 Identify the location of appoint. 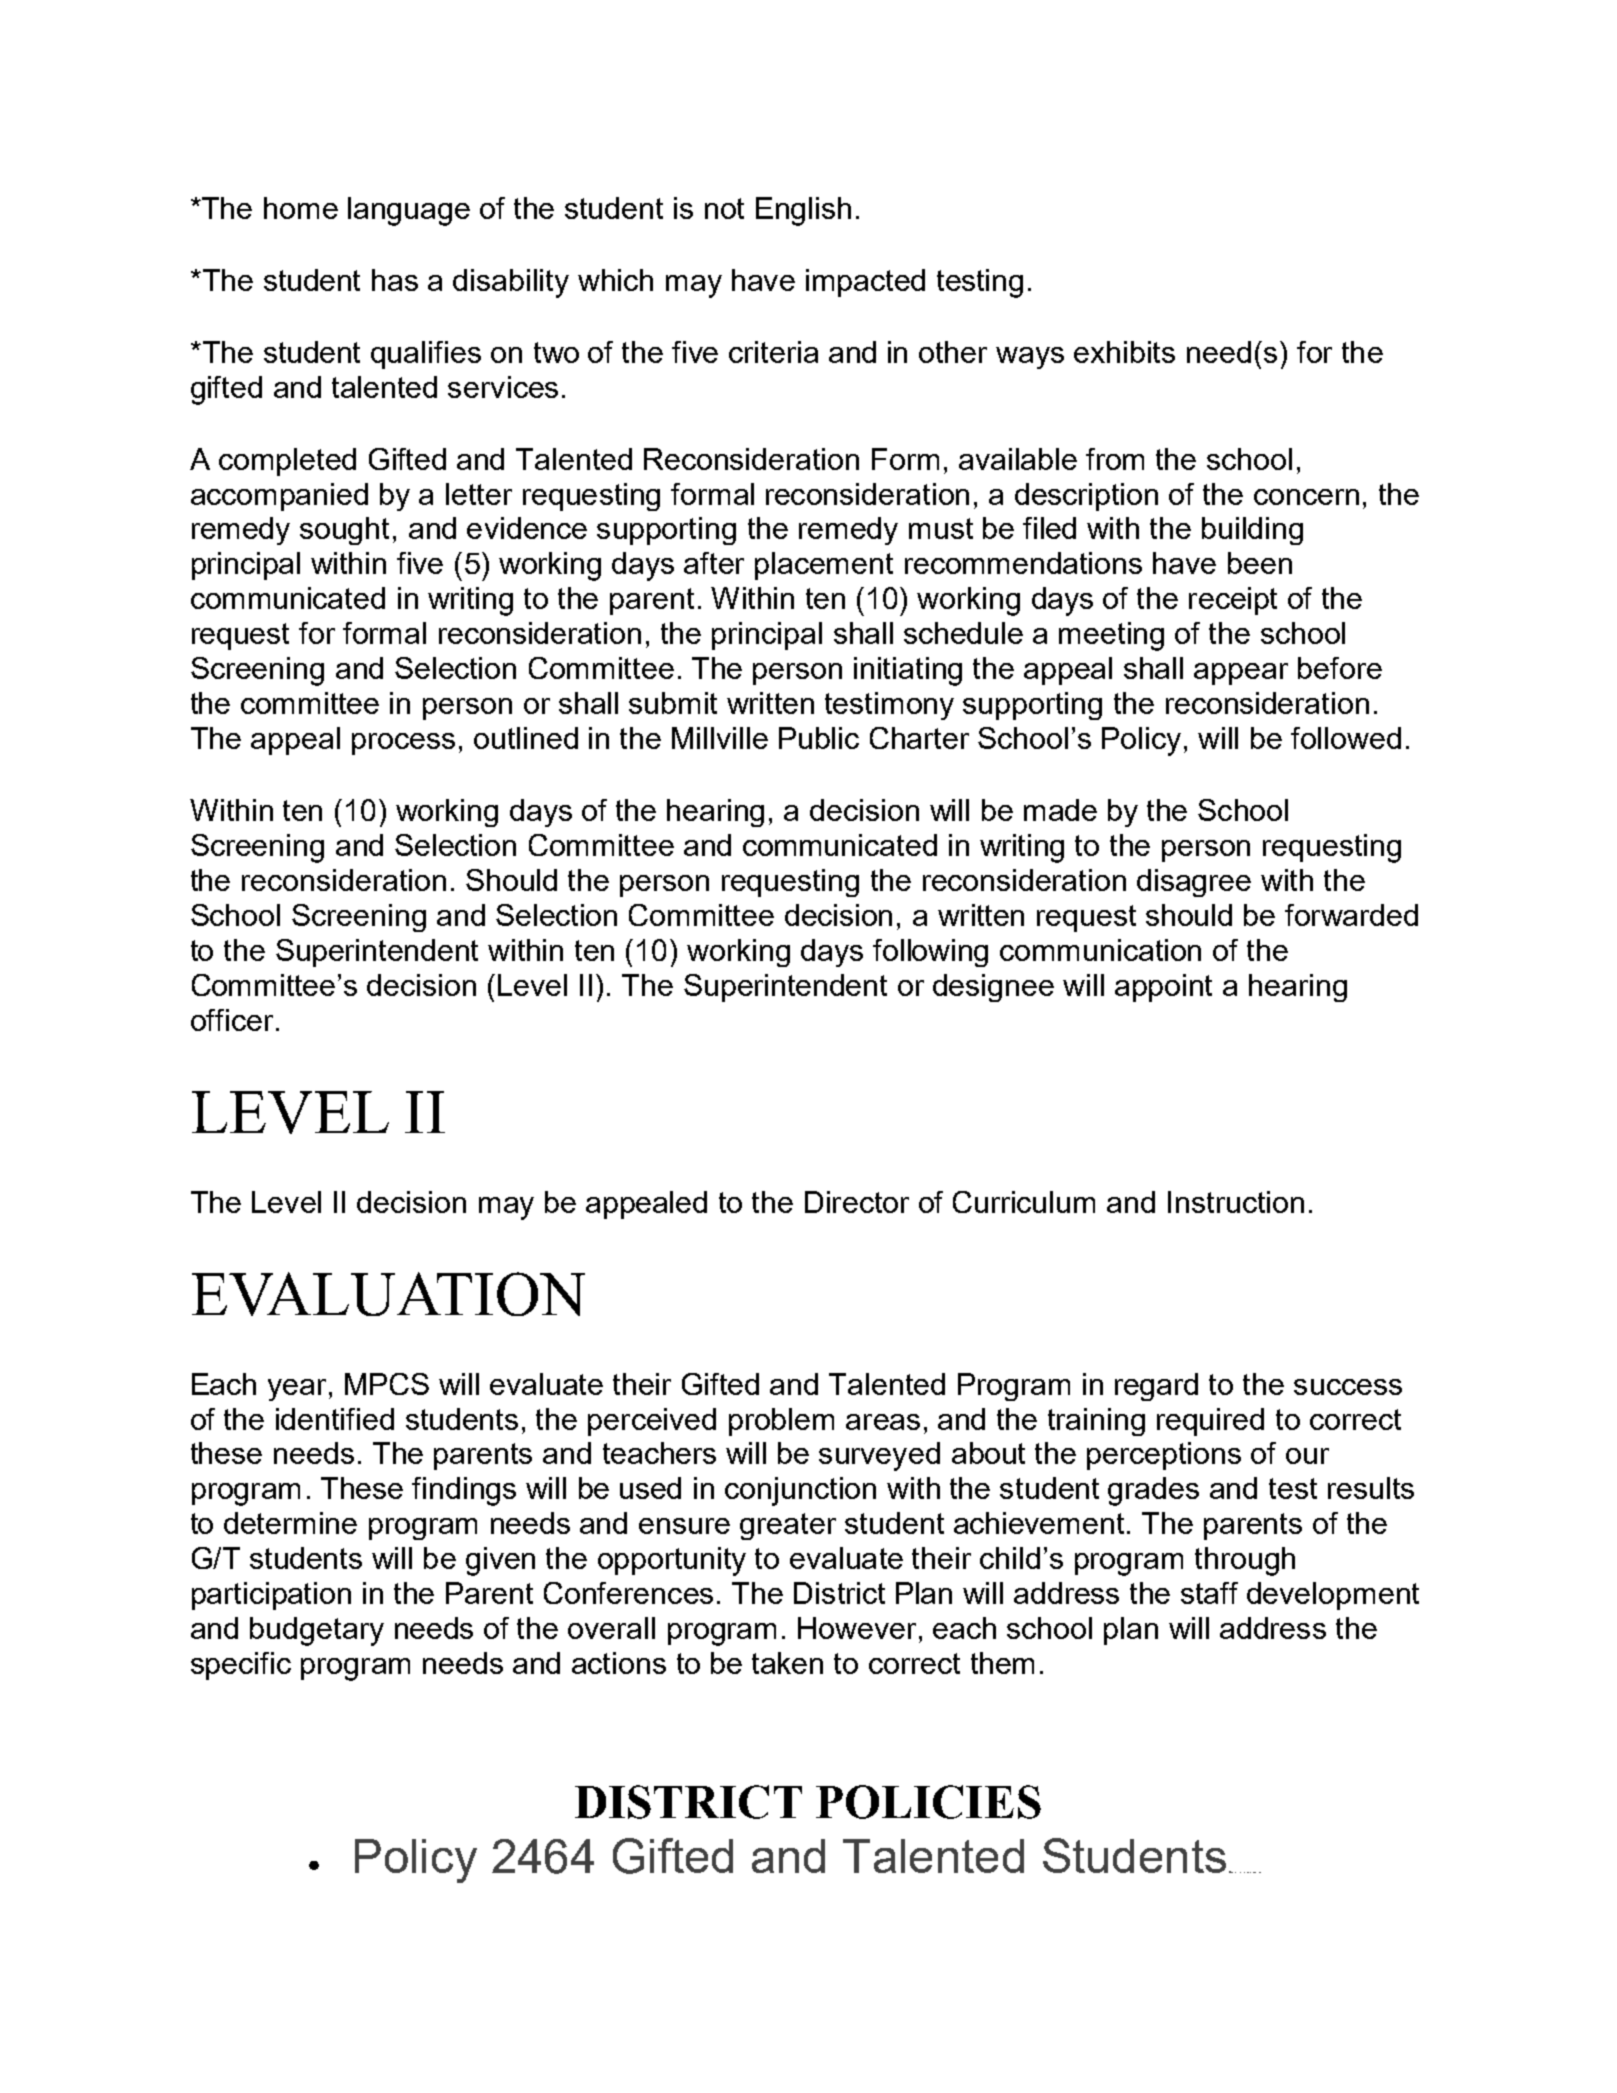
(1163, 988).
